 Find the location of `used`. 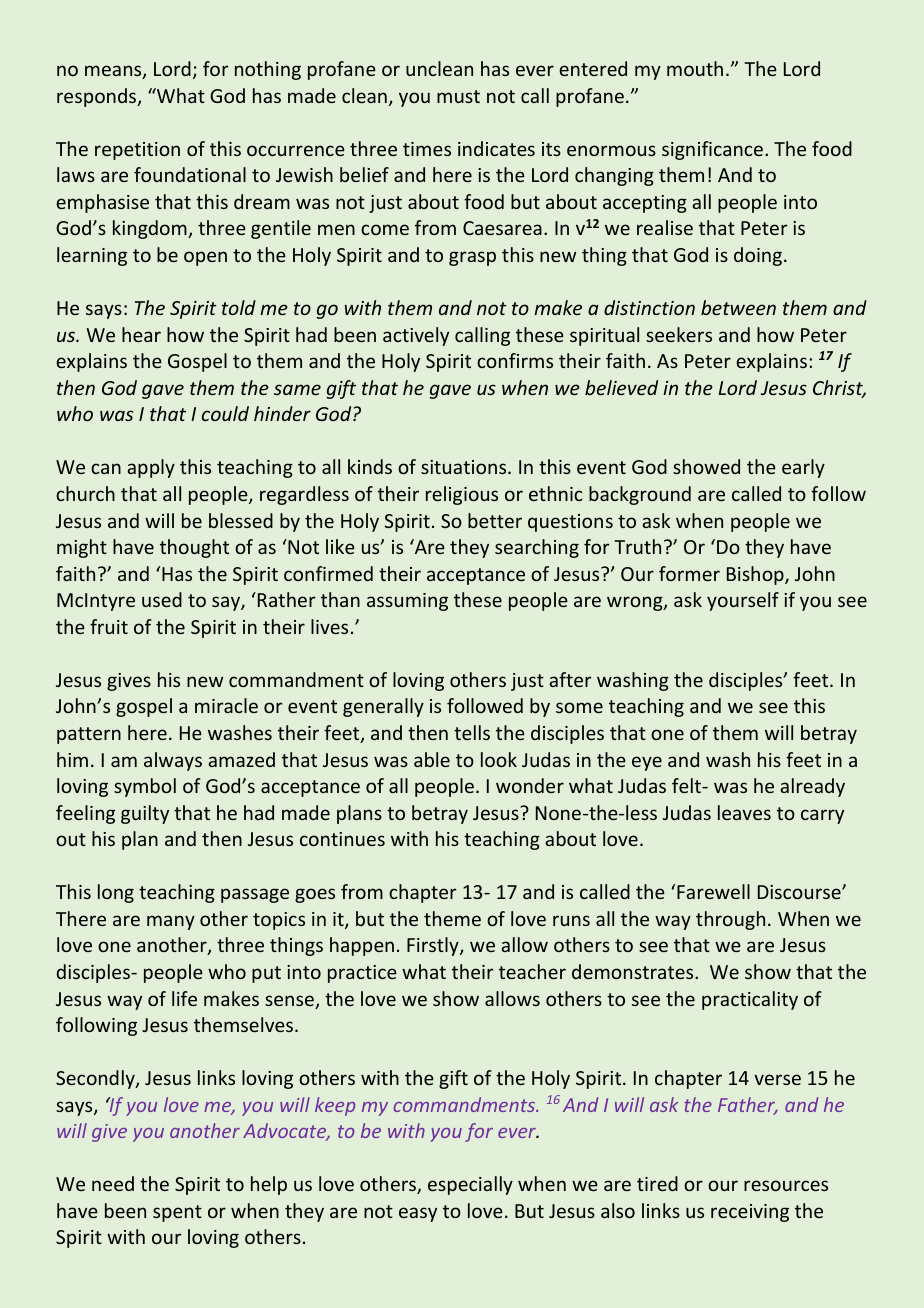

used is located at coordinates (162, 599).
